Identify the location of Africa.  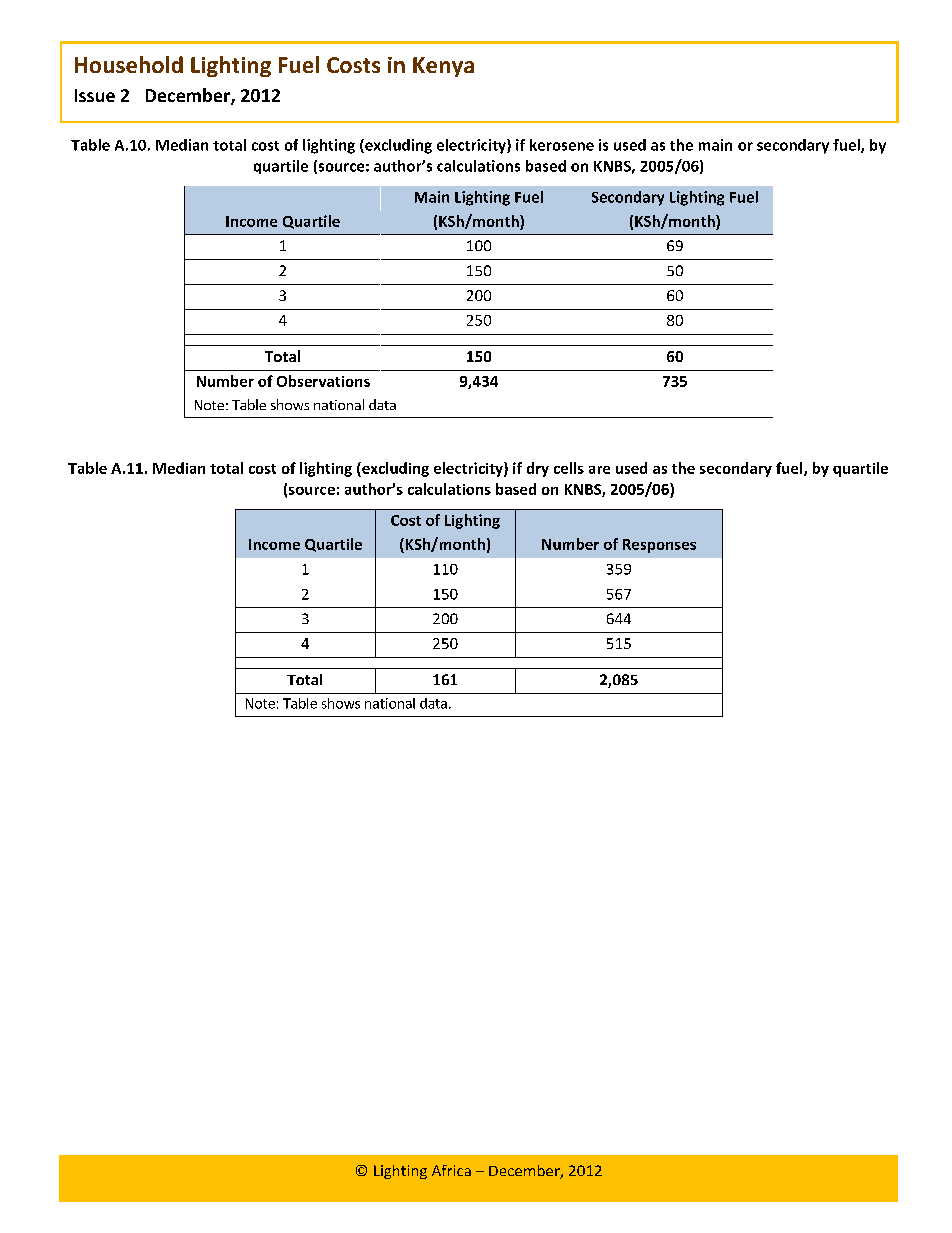
(451, 1170).
